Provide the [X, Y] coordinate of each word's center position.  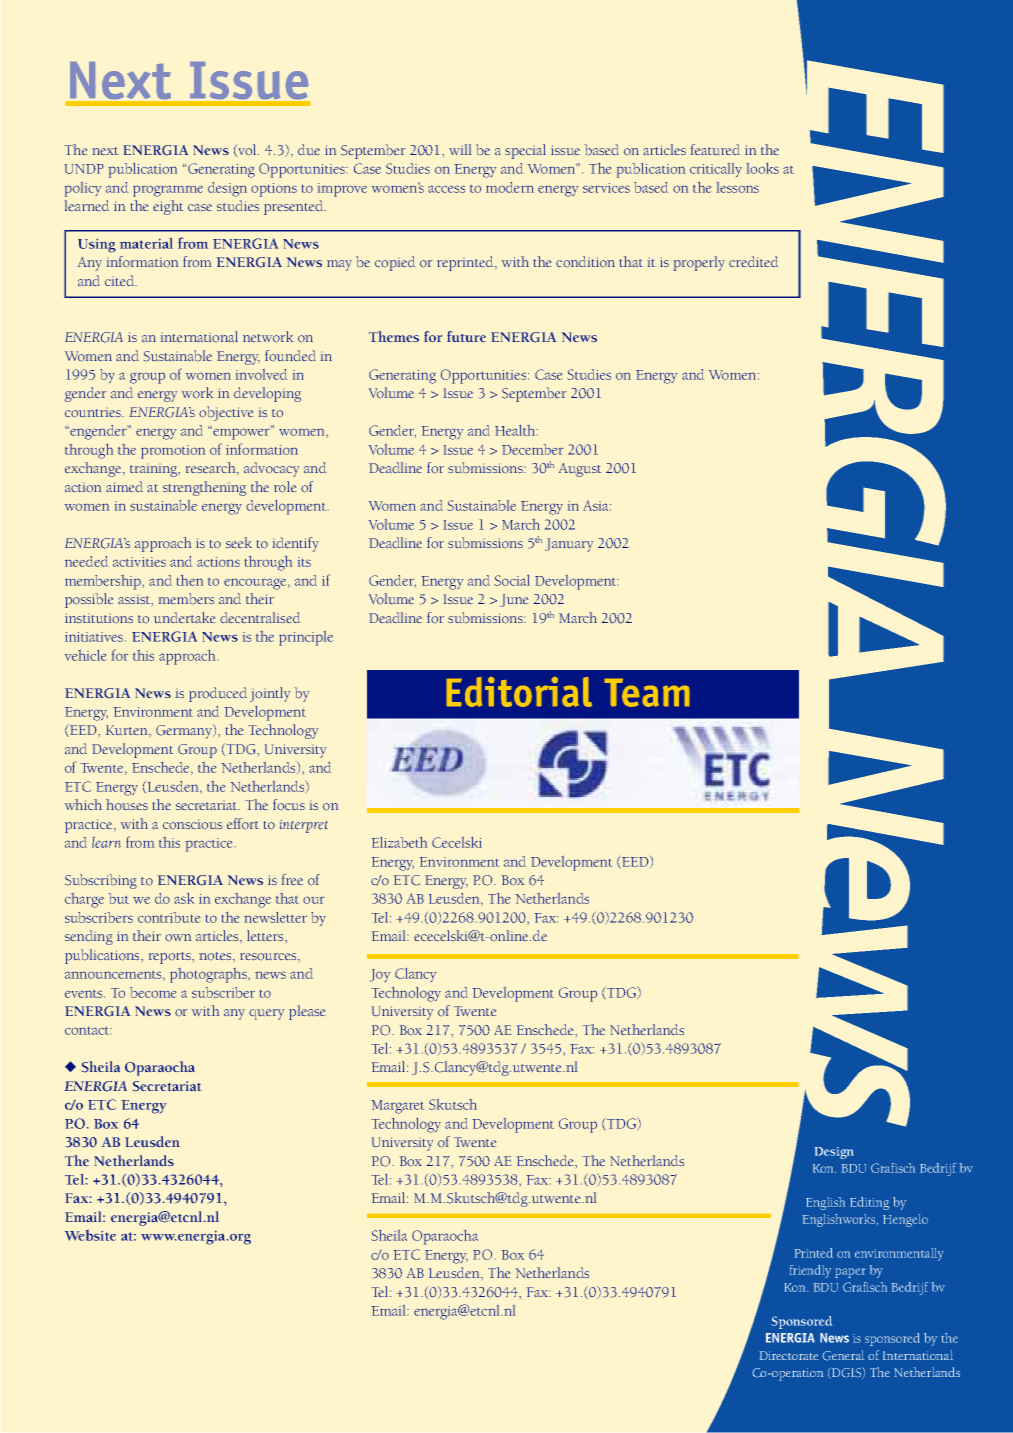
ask [184, 898]
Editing [869, 1203]
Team [647, 692]
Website [90, 1235]
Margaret [398, 1107]
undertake [184, 617]
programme [168, 191]
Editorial [519, 691]
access [446, 189]
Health [516, 430]
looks [763, 168]
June [514, 600]
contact [88, 1031]
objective [226, 413]
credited [753, 261]
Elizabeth [399, 842]
